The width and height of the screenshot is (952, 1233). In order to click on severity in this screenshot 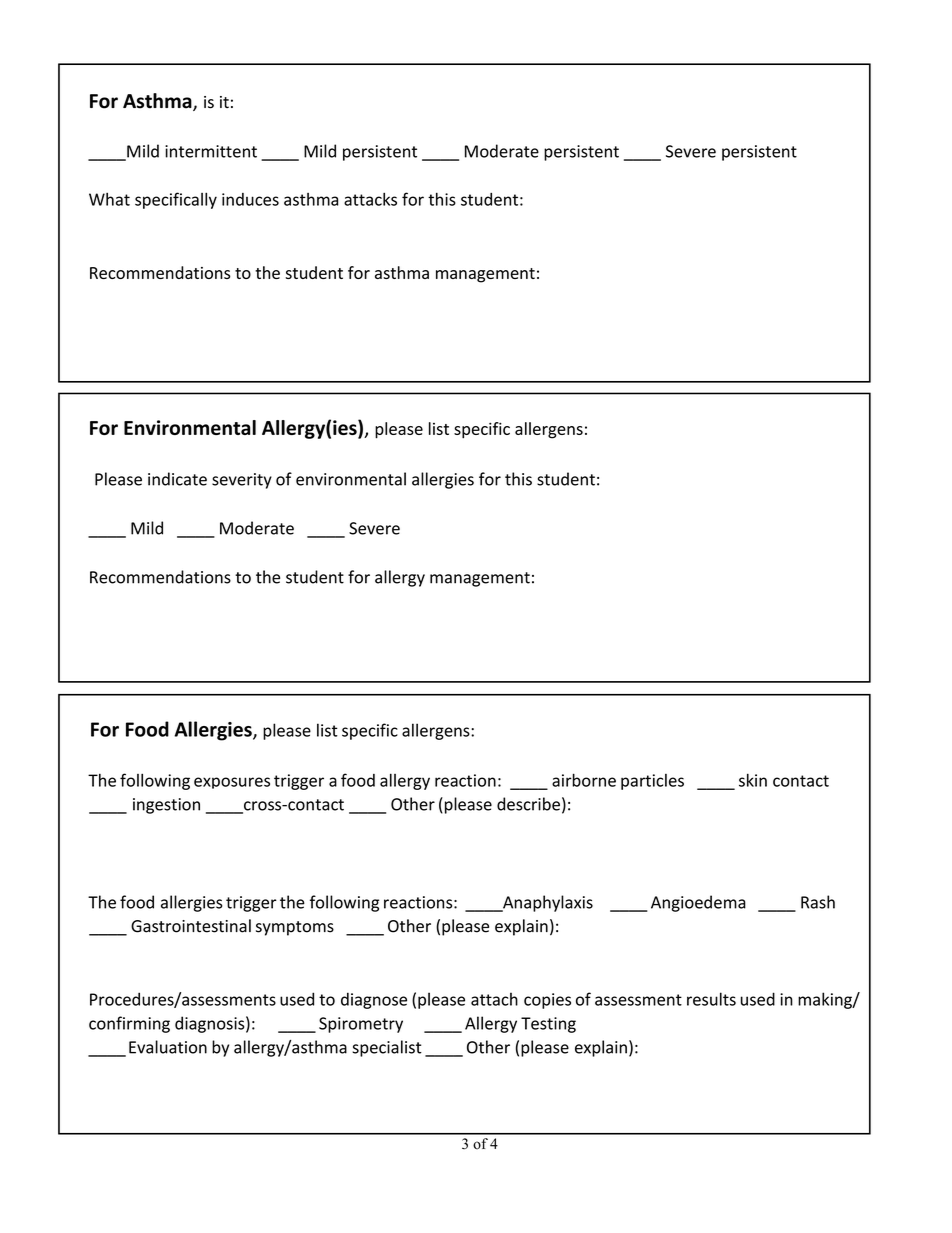, I will do `click(242, 481)`.
